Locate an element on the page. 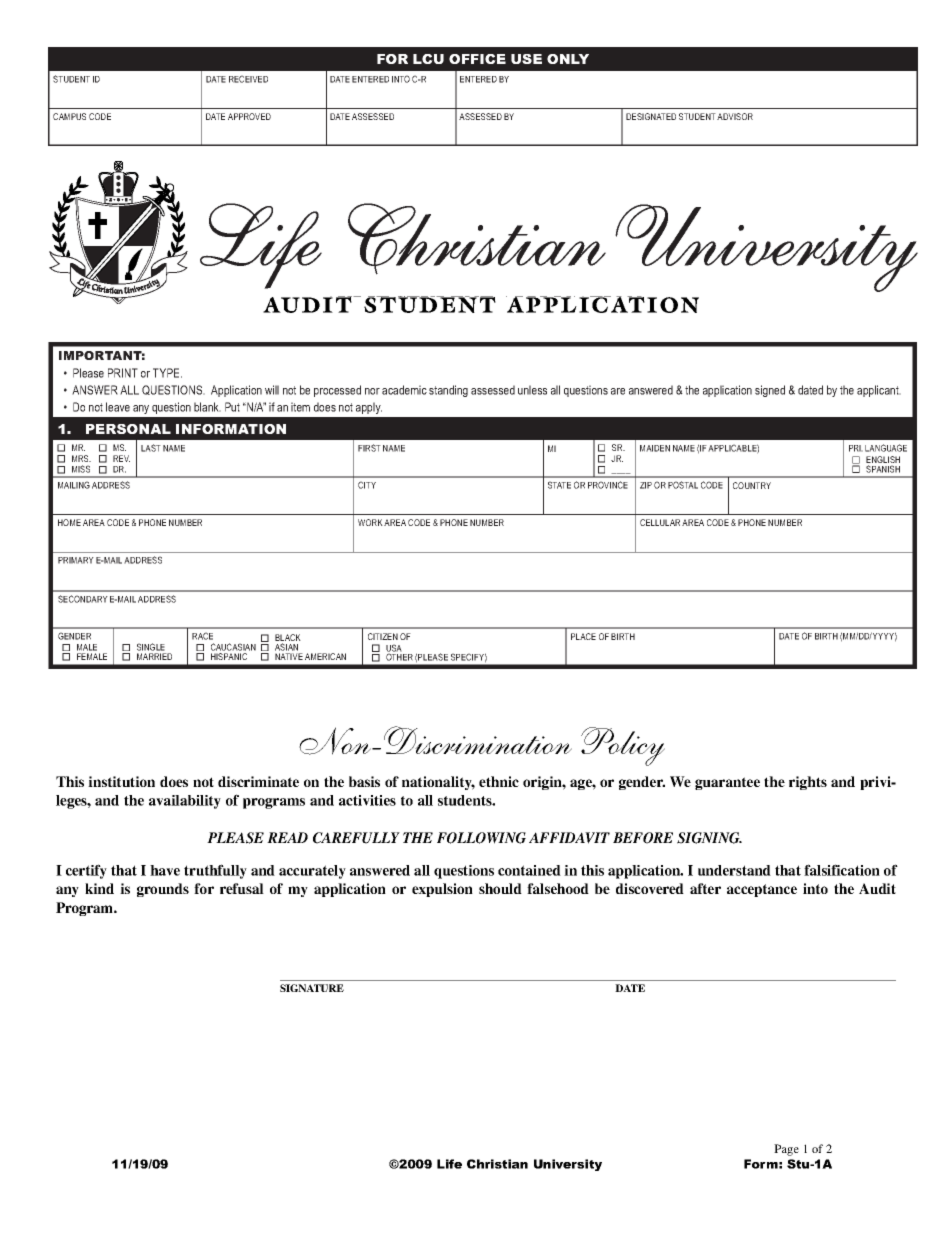  grounds is located at coordinates (163, 890).
